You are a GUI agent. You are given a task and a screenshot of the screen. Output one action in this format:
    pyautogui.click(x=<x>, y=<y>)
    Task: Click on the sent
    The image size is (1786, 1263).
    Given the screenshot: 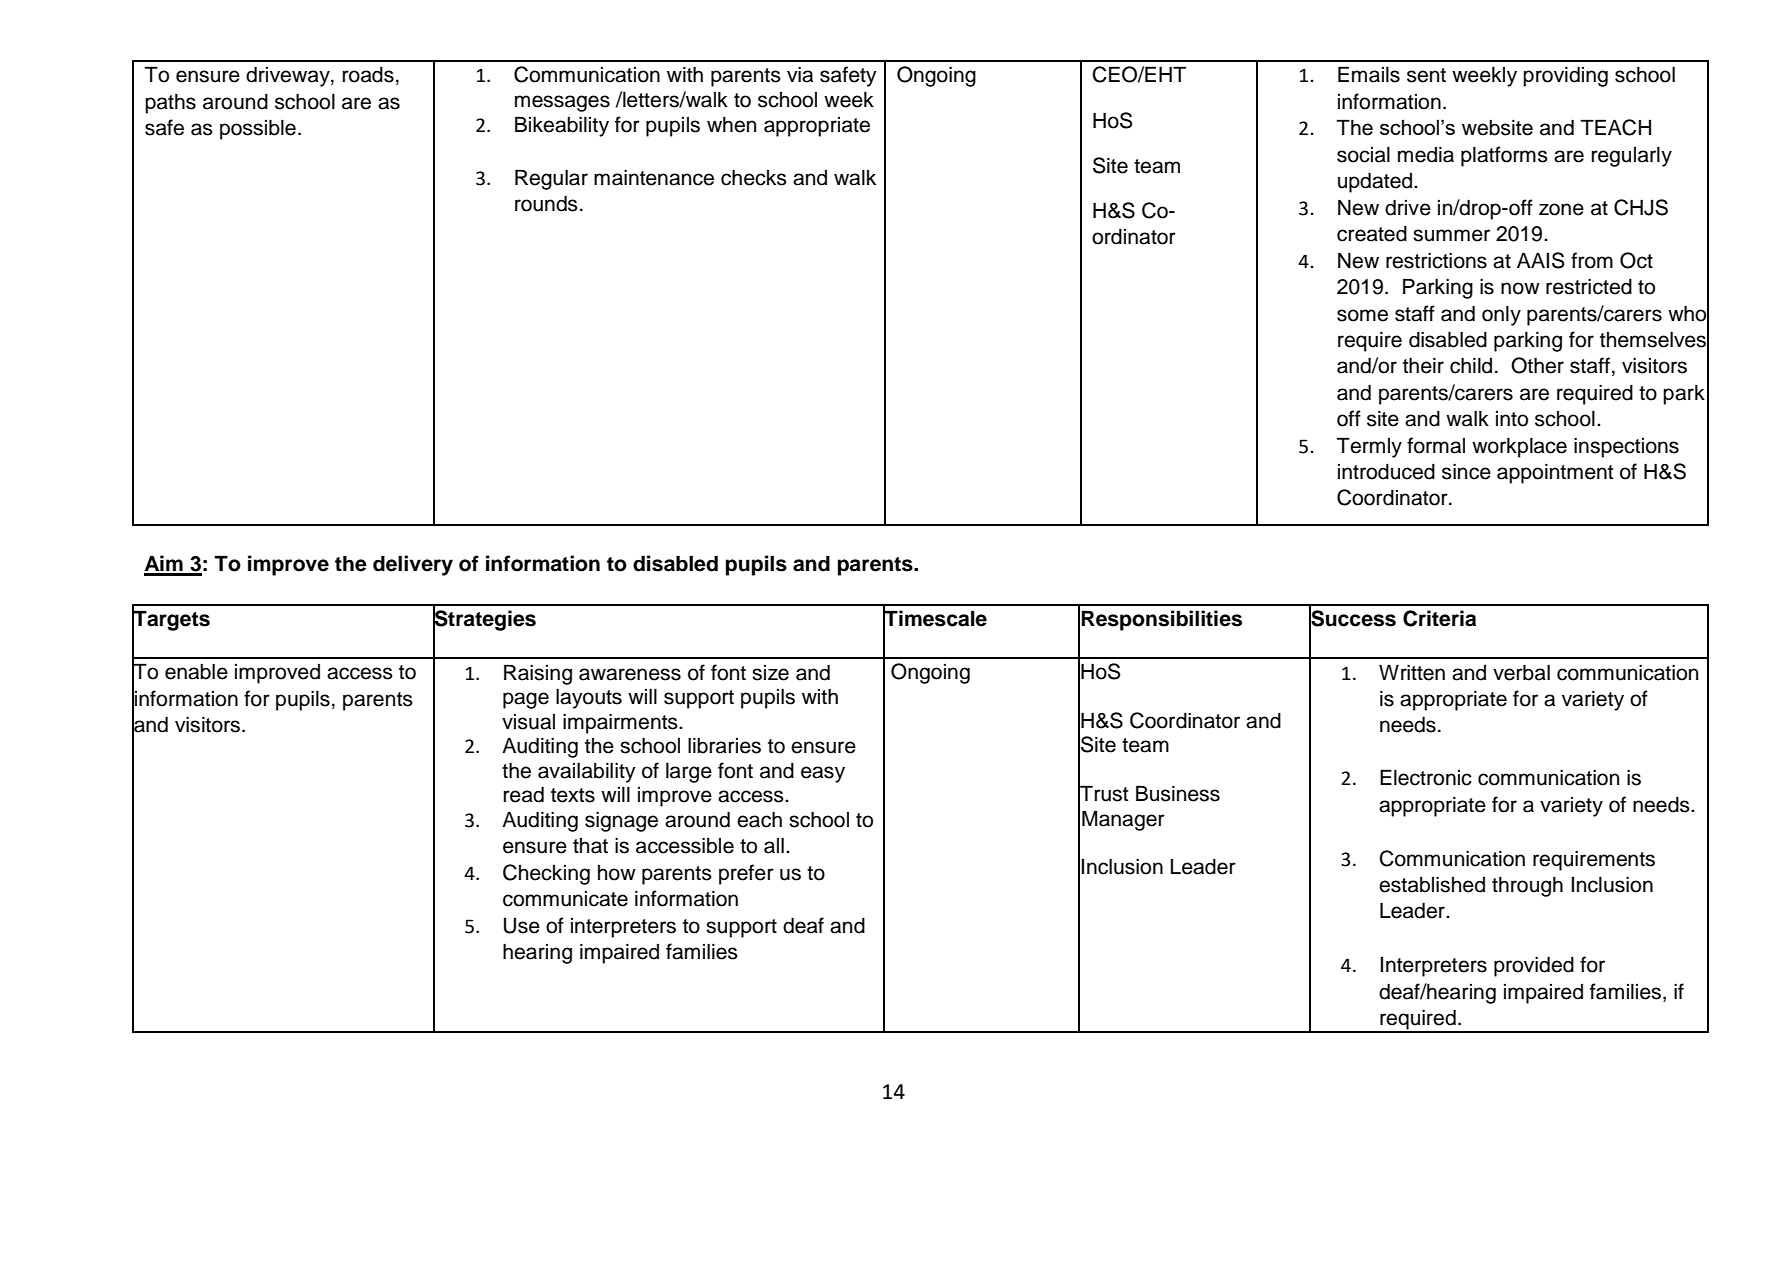 What is the action you would take?
    pyautogui.click(x=1426, y=75)
